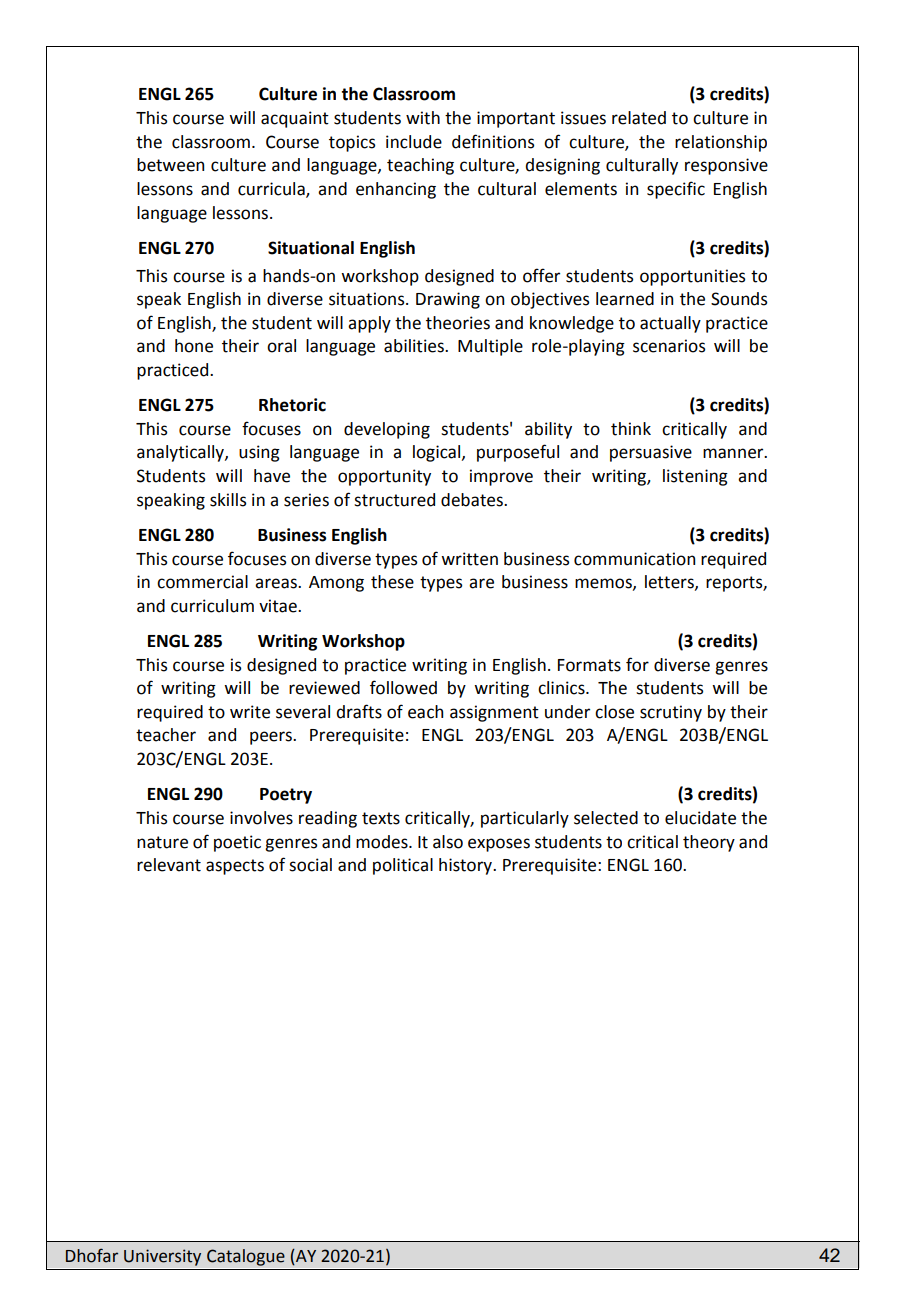 The height and width of the image is (1316, 905). I want to click on between, so click(170, 165).
